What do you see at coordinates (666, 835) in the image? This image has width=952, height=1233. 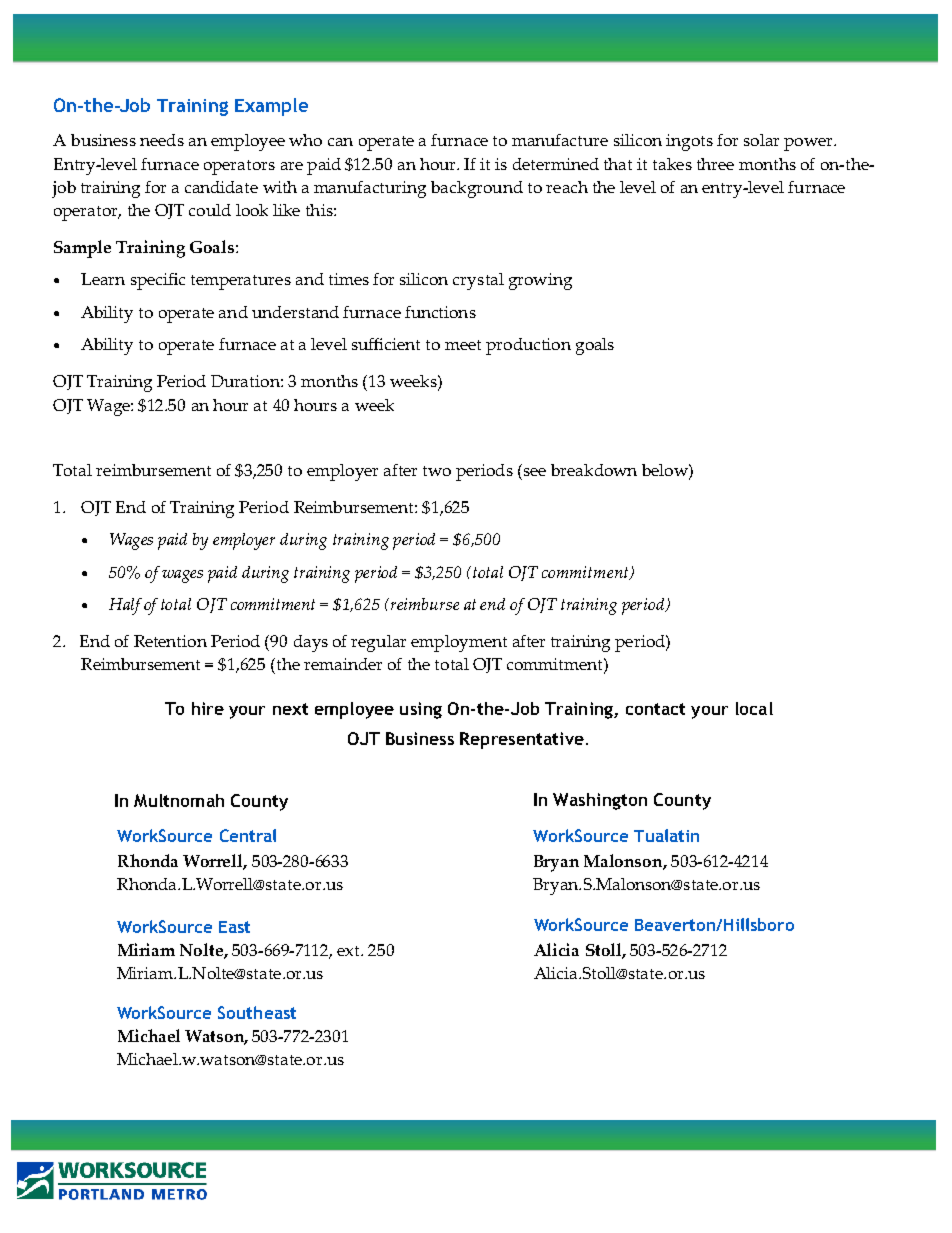 I see `Tualatin` at bounding box center [666, 835].
